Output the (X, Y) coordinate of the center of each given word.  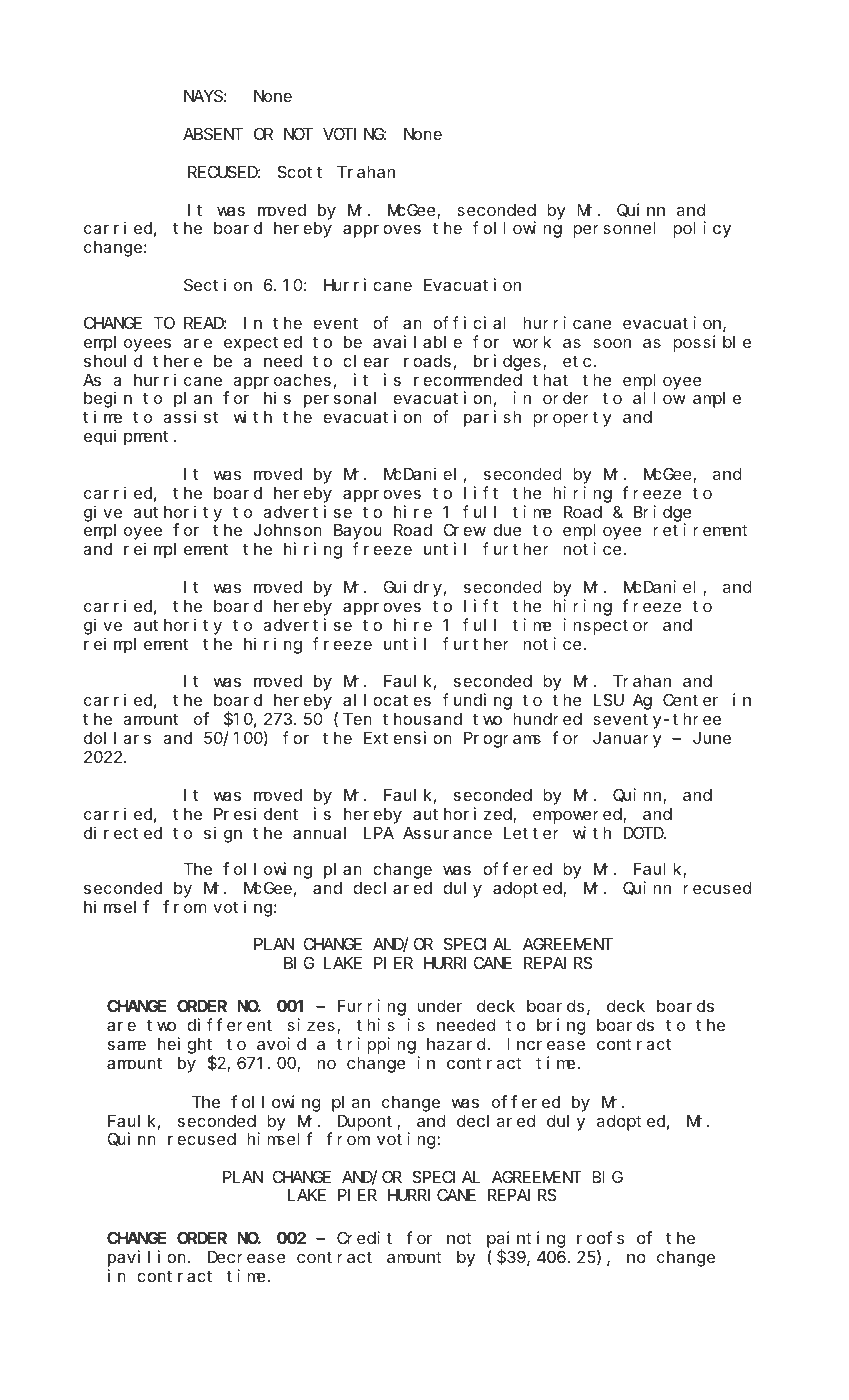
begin (108, 399)
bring (561, 1026)
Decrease (247, 1257)
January (627, 740)
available (417, 341)
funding (477, 701)
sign (223, 834)
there (177, 361)
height (185, 1045)
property (572, 419)
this (375, 1024)
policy (702, 229)
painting (526, 1240)
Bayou (358, 532)
